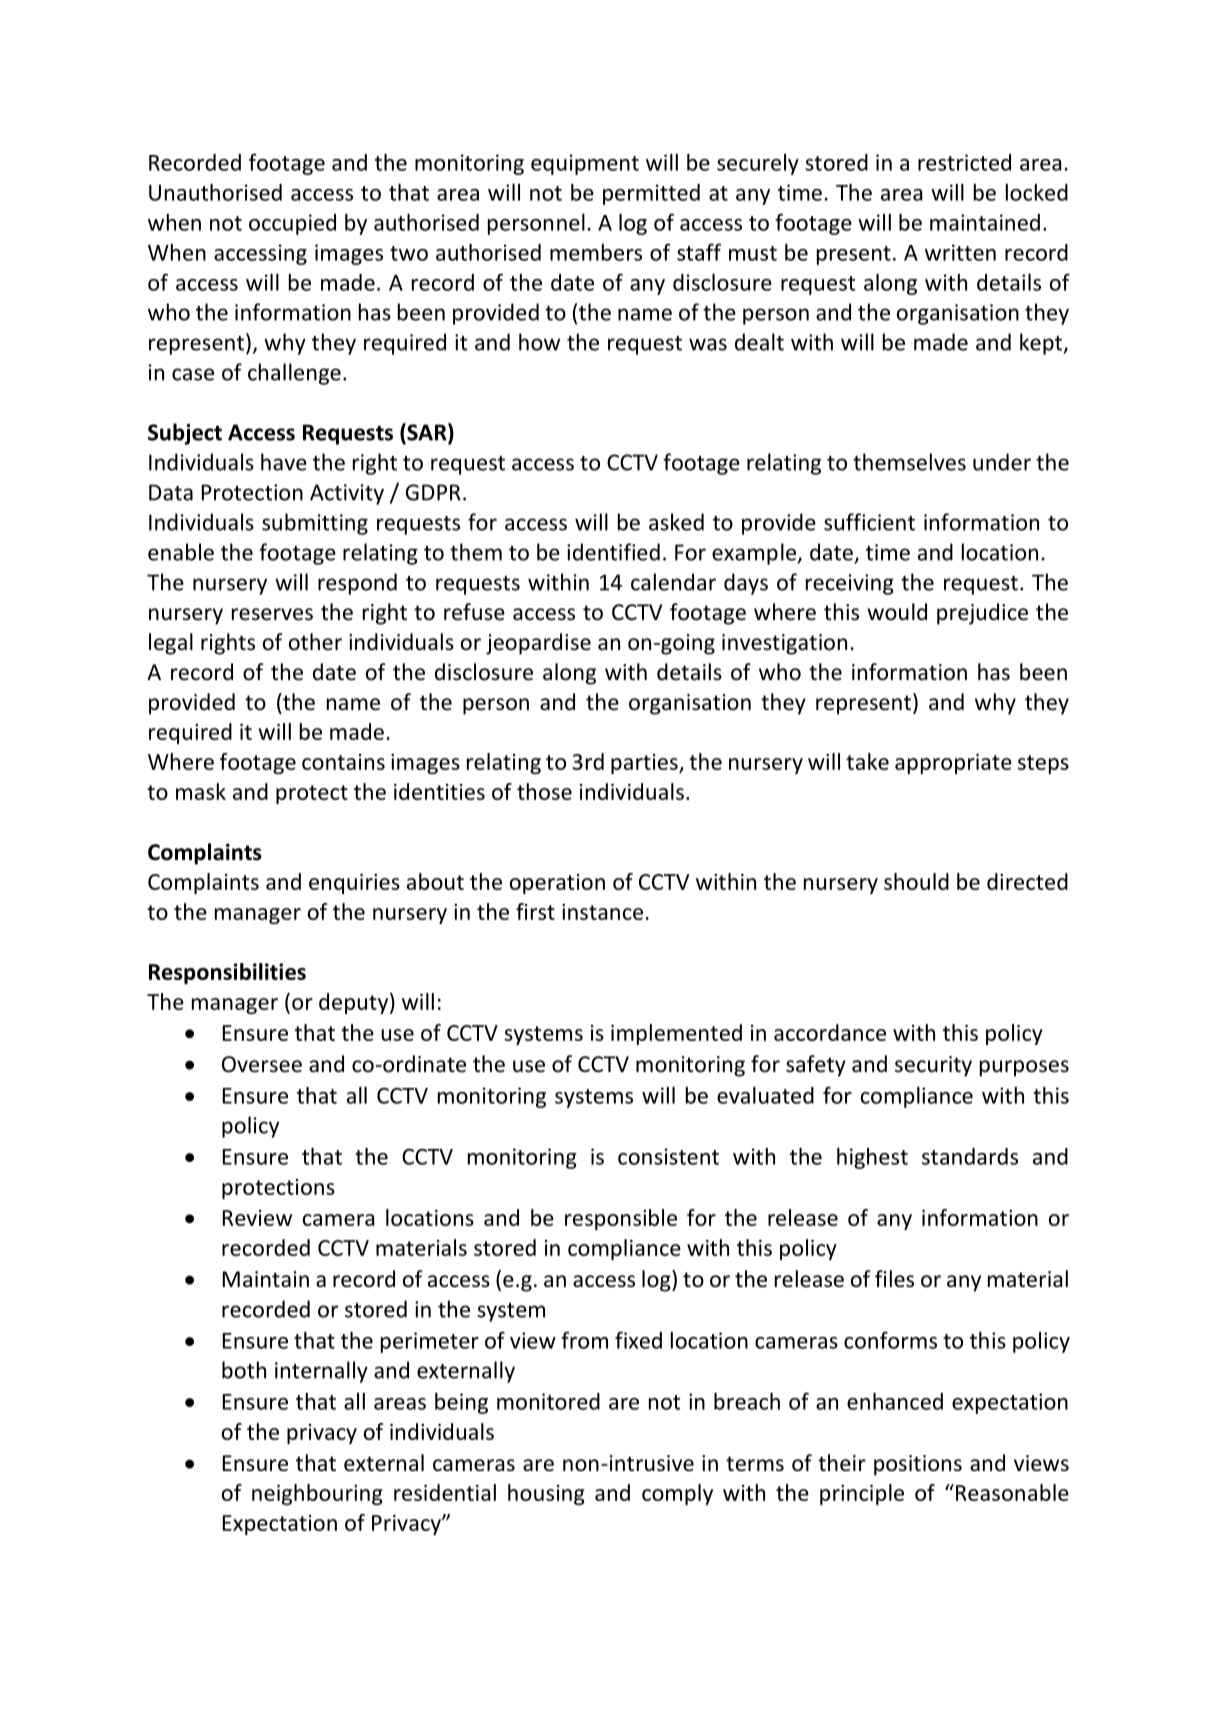  Describe the element at coordinates (317, 1494) in the screenshot. I see `neighbouring` at that location.
